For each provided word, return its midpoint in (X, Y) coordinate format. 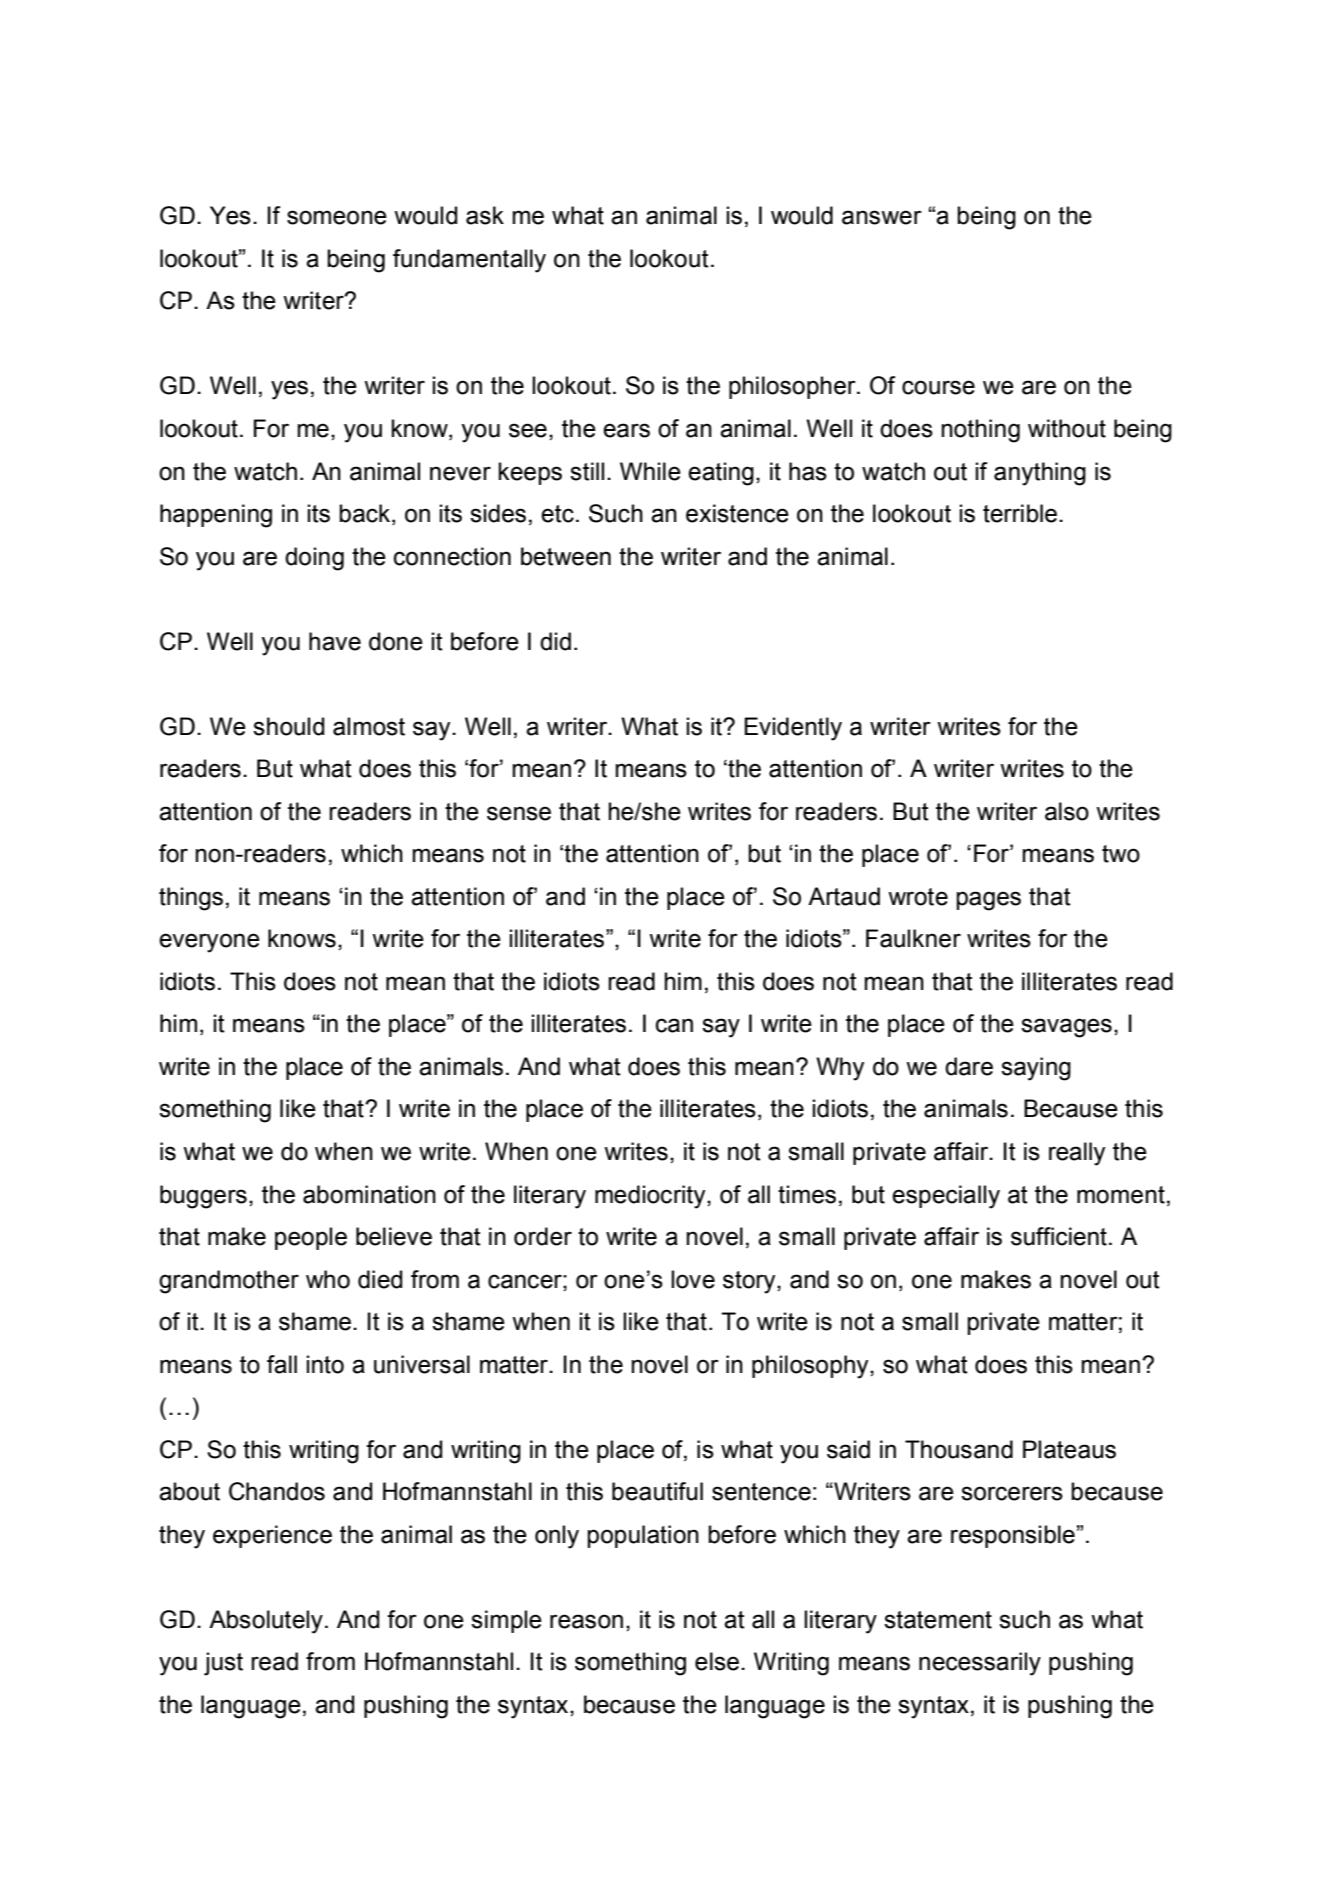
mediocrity (651, 1197)
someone (337, 217)
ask (485, 215)
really (1077, 1154)
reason (586, 1621)
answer (882, 217)
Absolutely (266, 1622)
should (288, 726)
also (1067, 811)
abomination (369, 1194)
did (555, 641)
